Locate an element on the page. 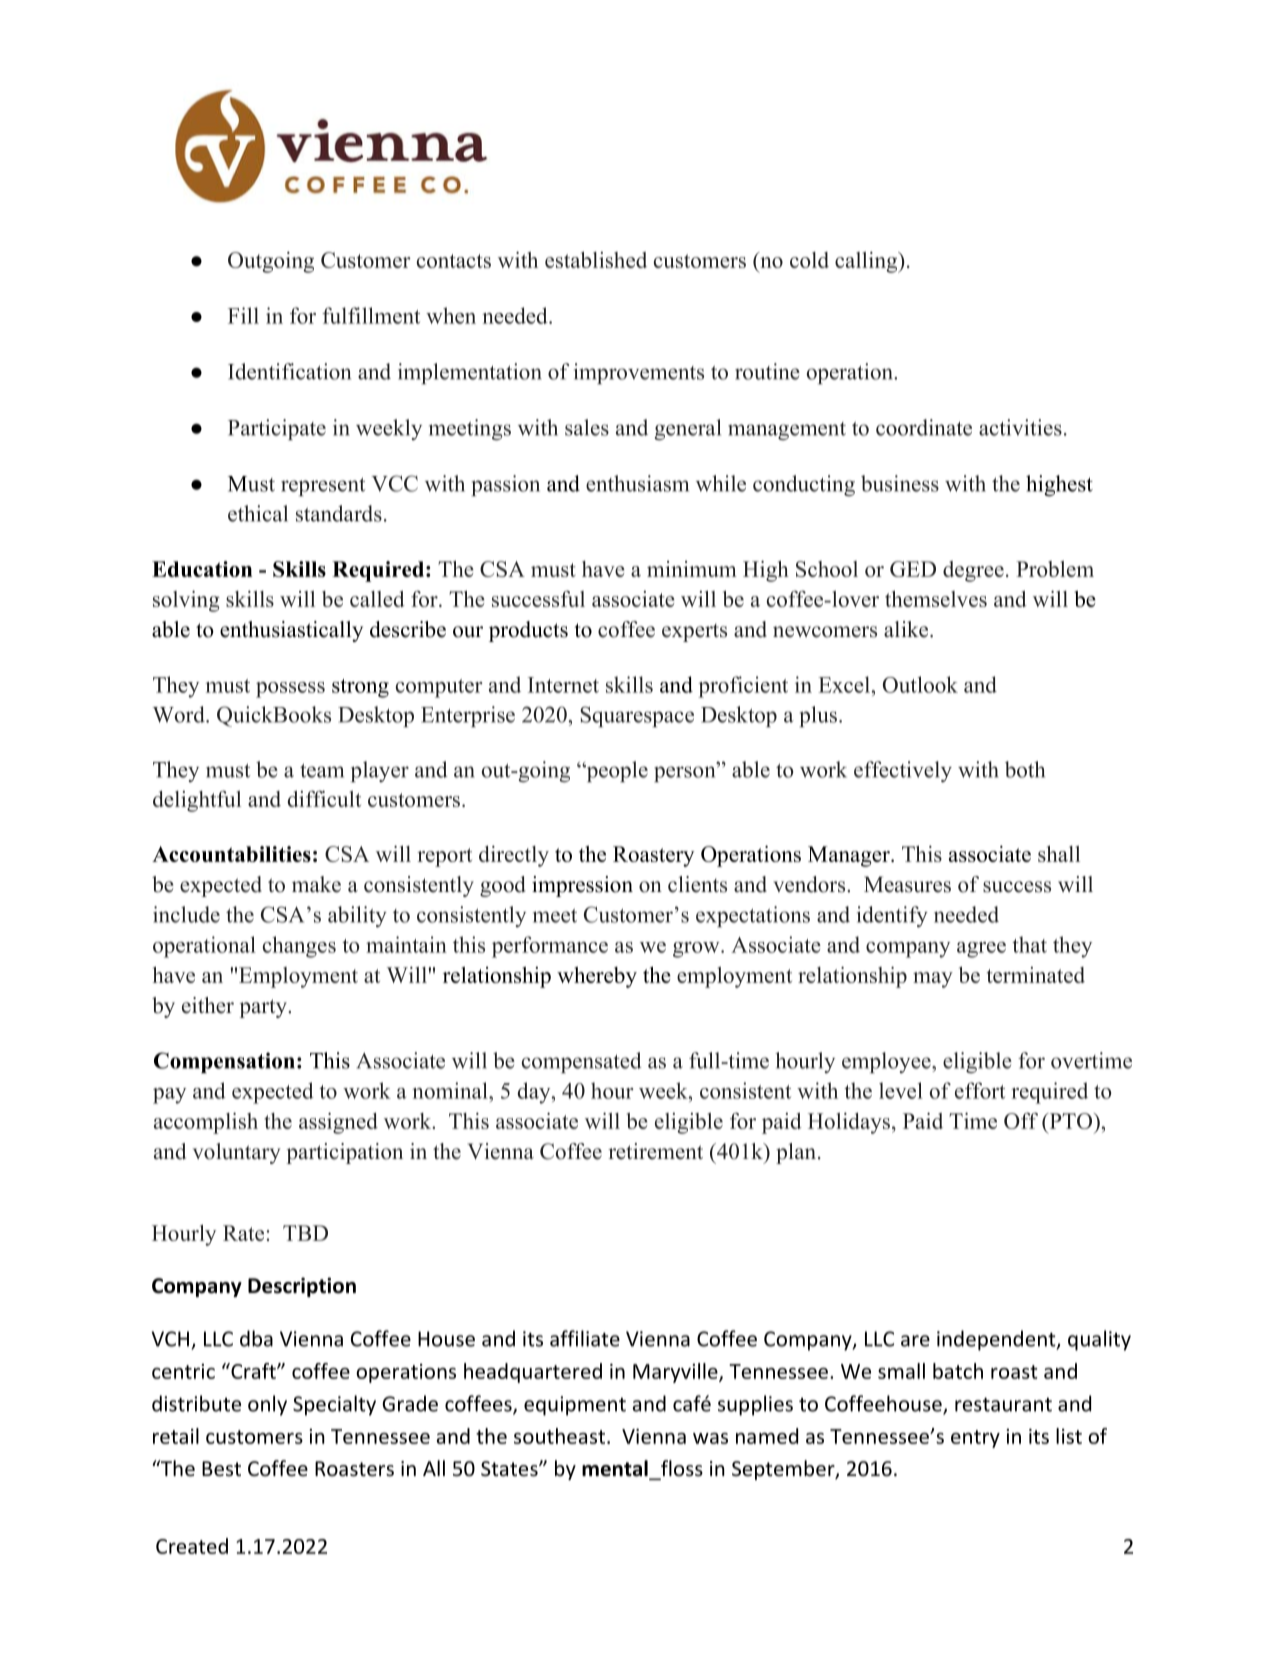 Image resolution: width=1286 pixels, height=1664 pixels. ethical is located at coordinates (258, 513).
